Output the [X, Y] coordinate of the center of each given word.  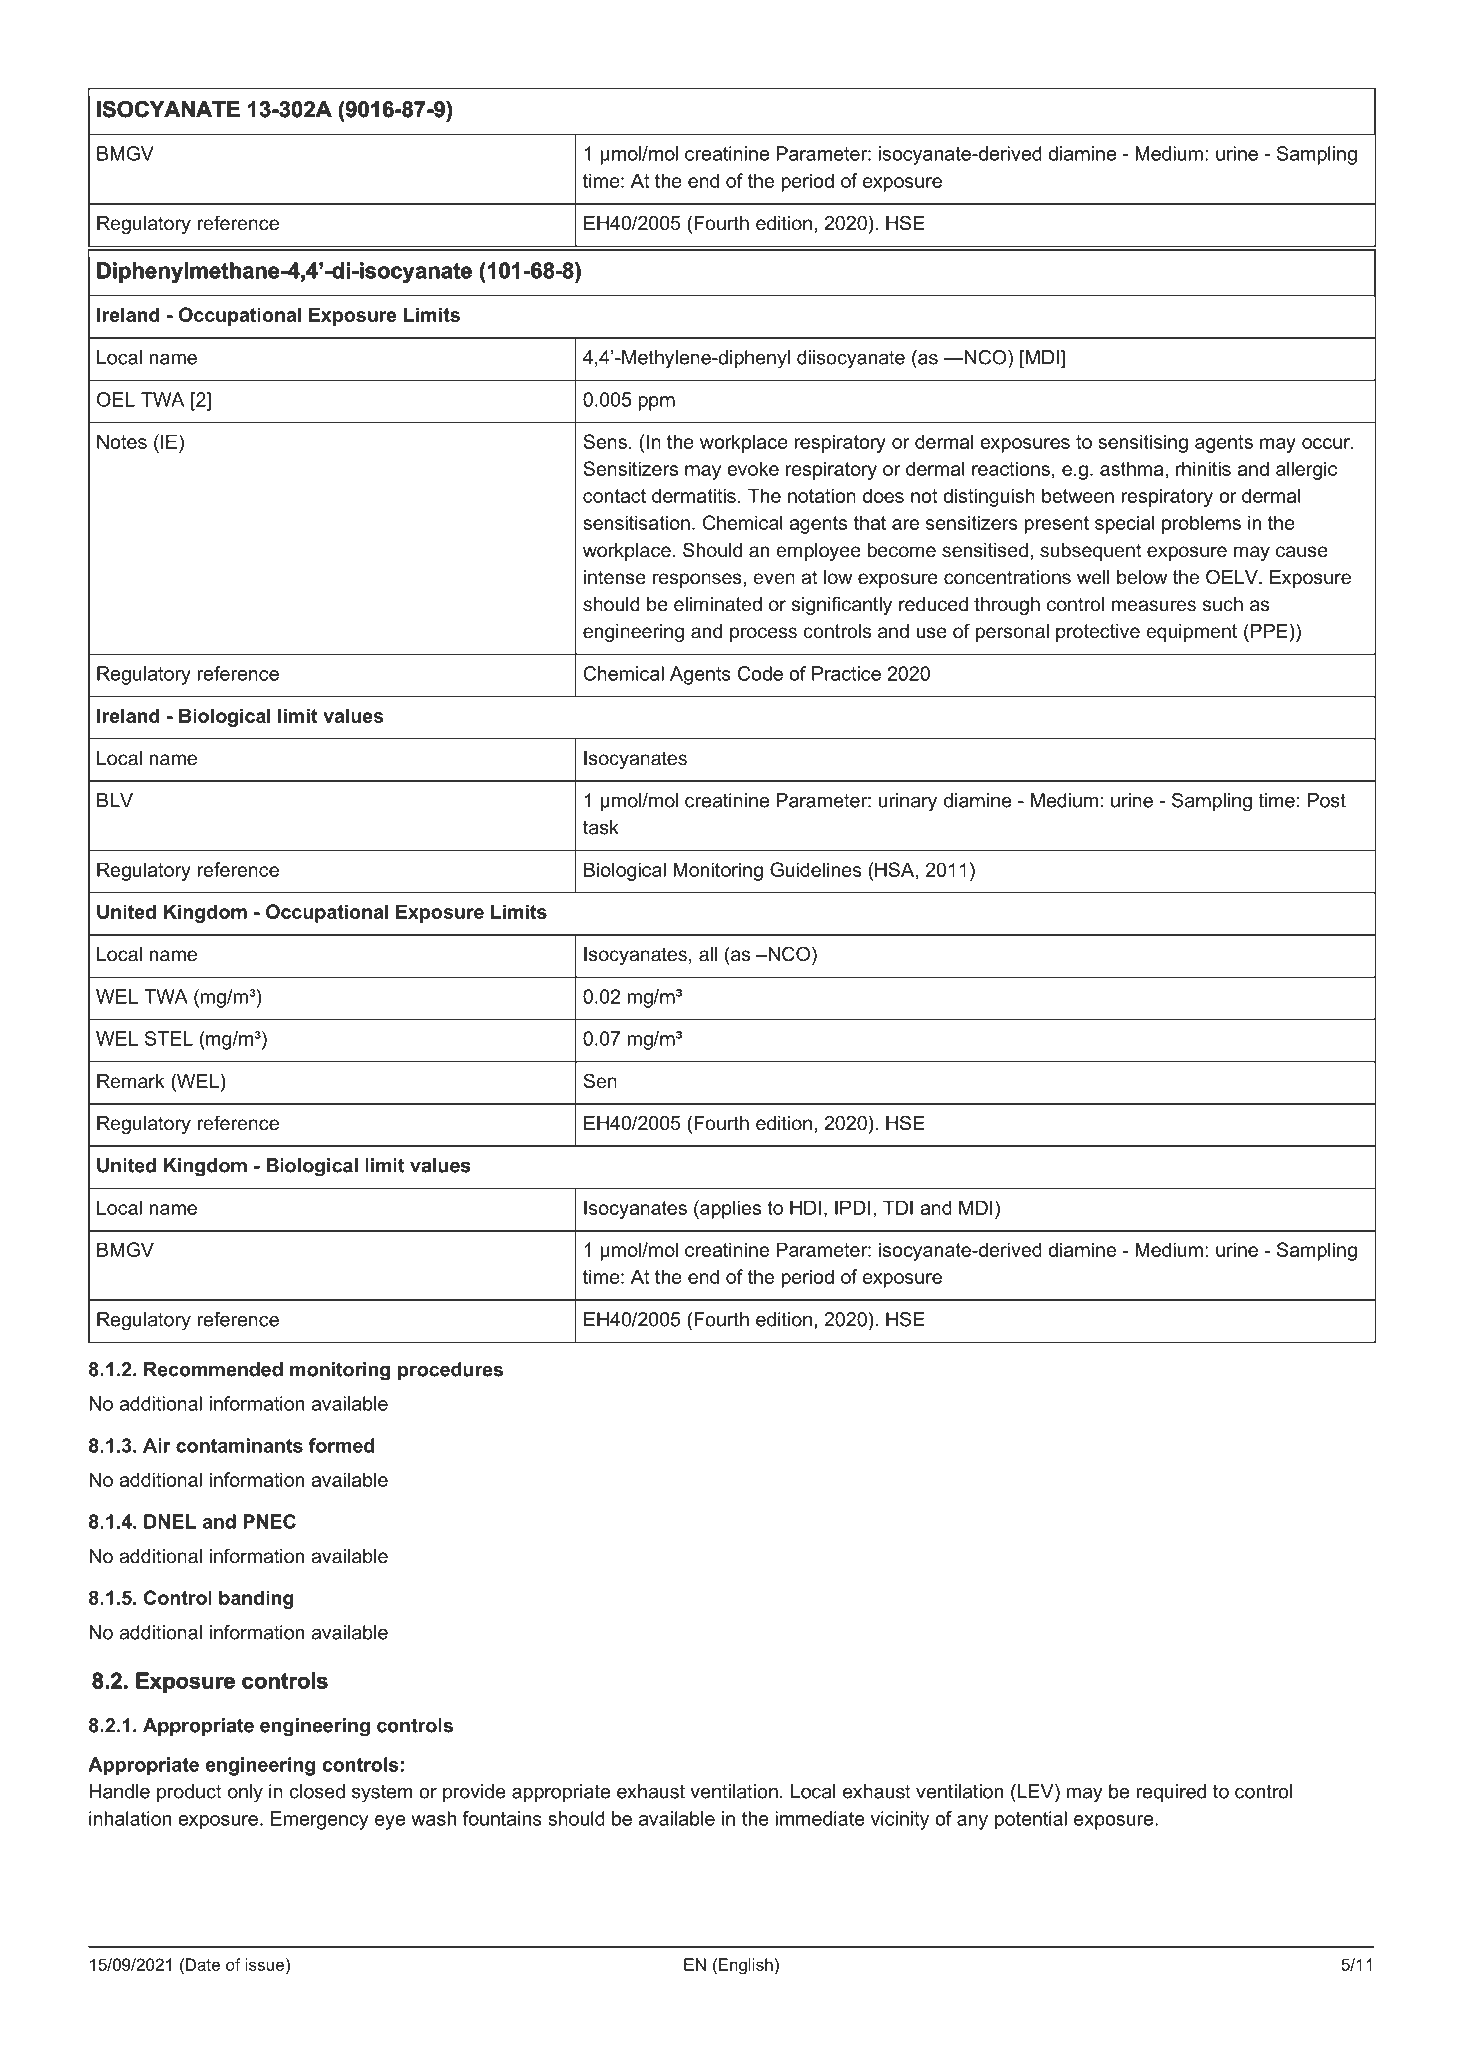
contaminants [239, 1445]
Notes [122, 441]
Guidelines [816, 869]
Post [1327, 800]
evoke [753, 468]
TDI [898, 1207]
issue [264, 1964]
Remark [131, 1081]
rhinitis [1203, 468]
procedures [450, 1371]
